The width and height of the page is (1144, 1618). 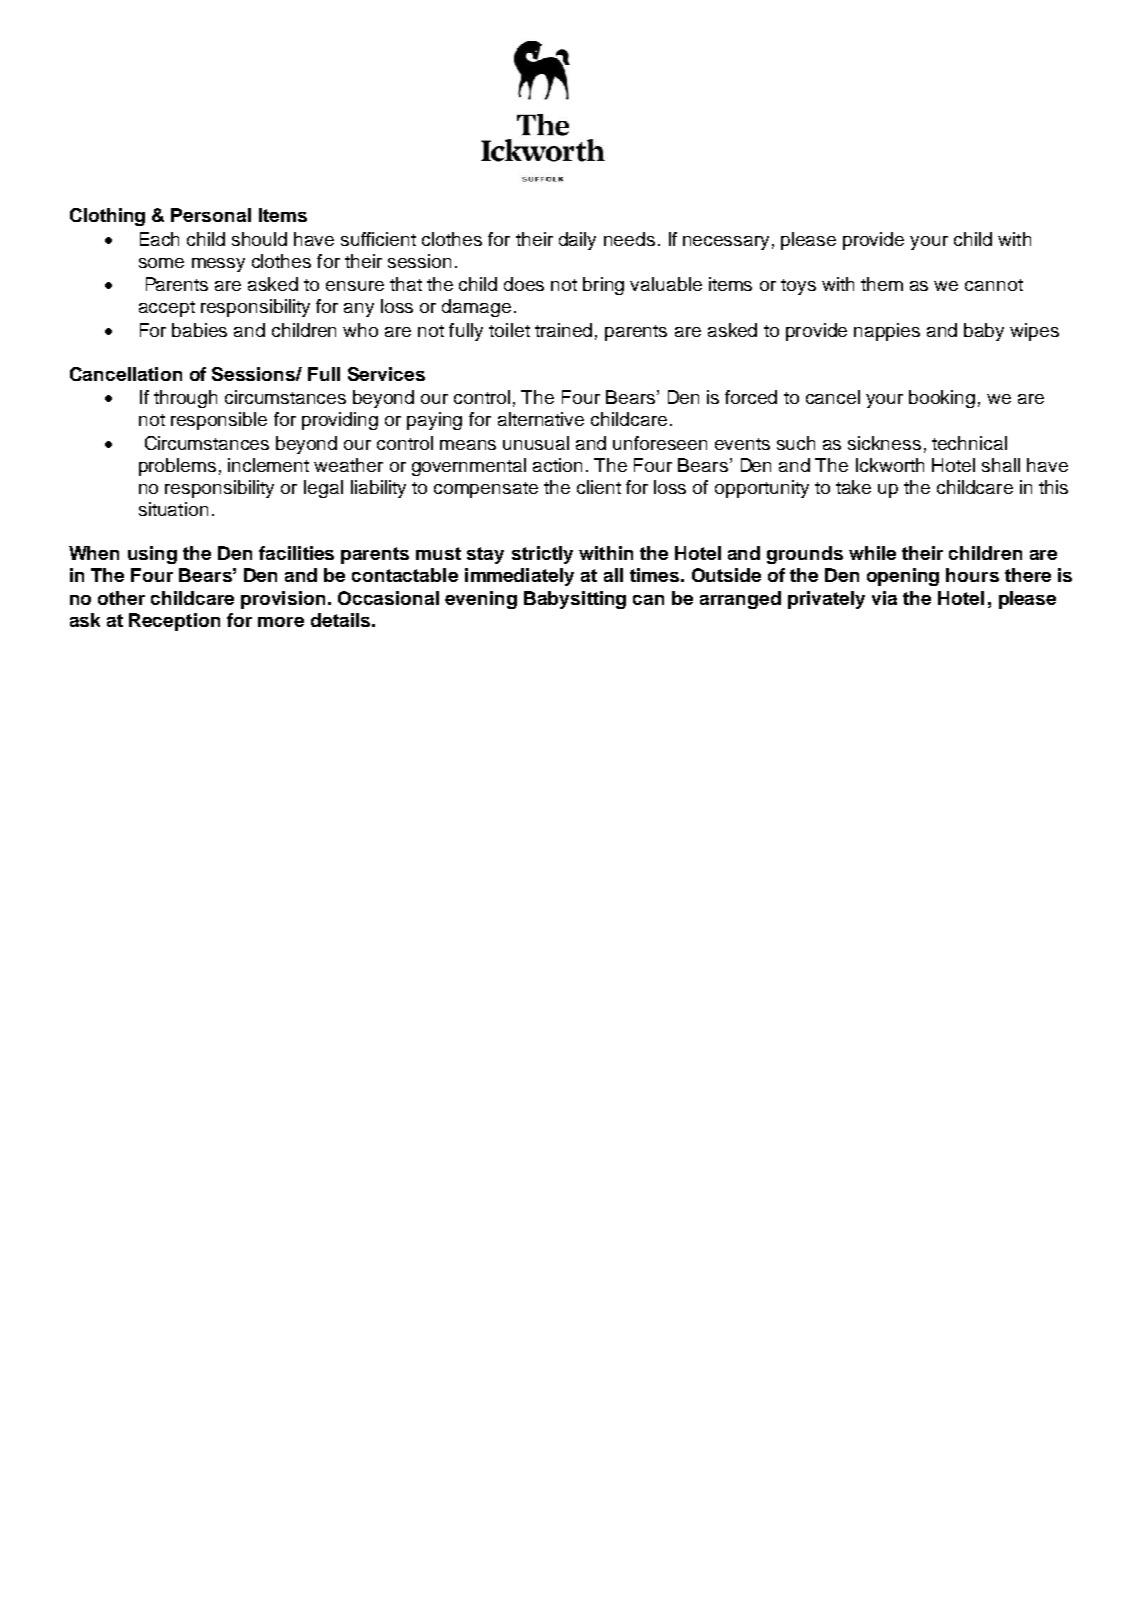 What do you see at coordinates (177, 467) in the page?
I see `problems` at bounding box center [177, 467].
